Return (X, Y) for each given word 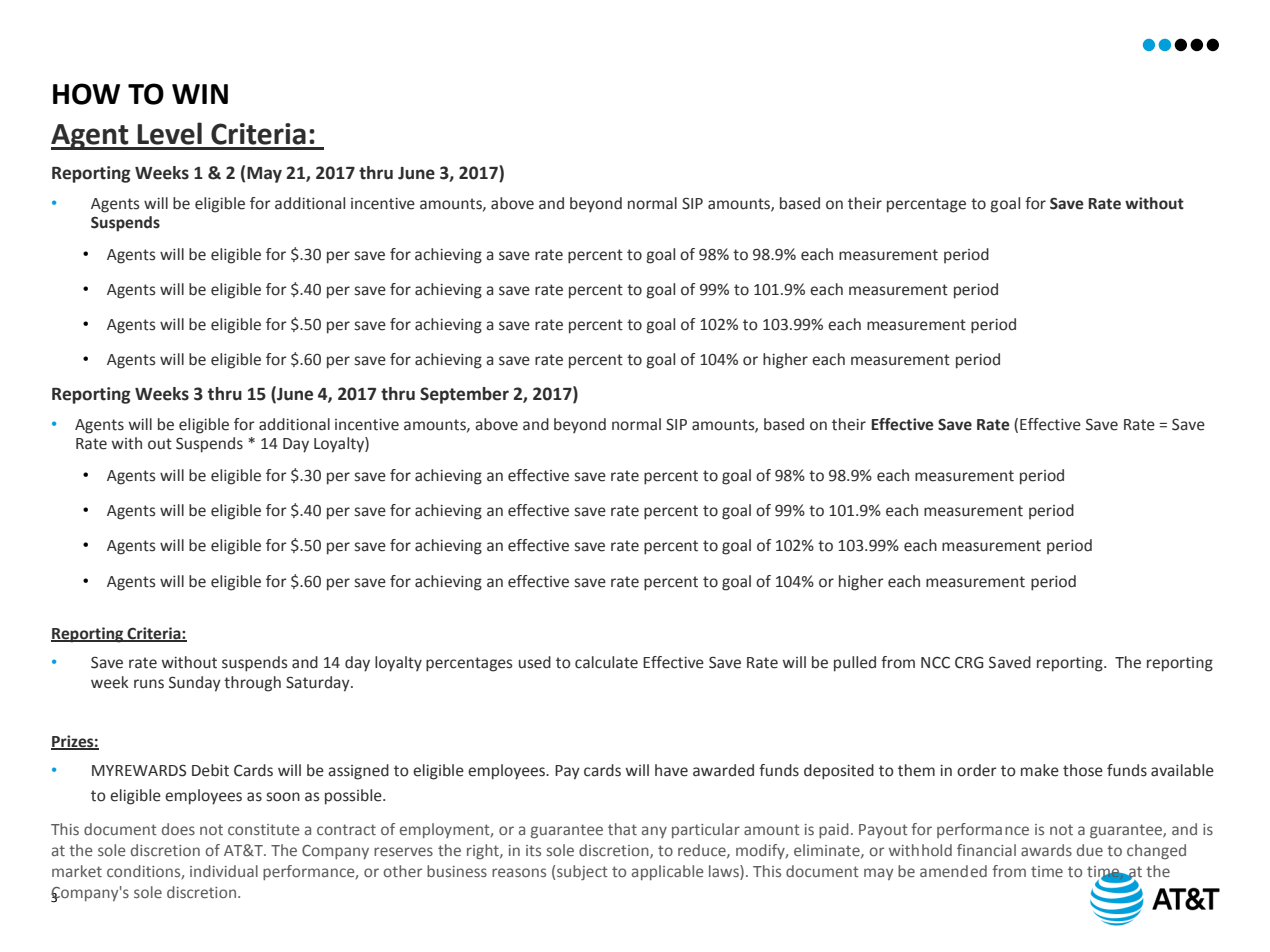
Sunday (195, 684)
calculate (606, 662)
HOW (86, 94)
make (1040, 770)
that (622, 829)
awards (1046, 850)
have (671, 770)
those (1083, 770)
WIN (200, 94)
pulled (855, 664)
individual (224, 871)
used (535, 662)
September (464, 395)
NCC (935, 662)
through (252, 684)
